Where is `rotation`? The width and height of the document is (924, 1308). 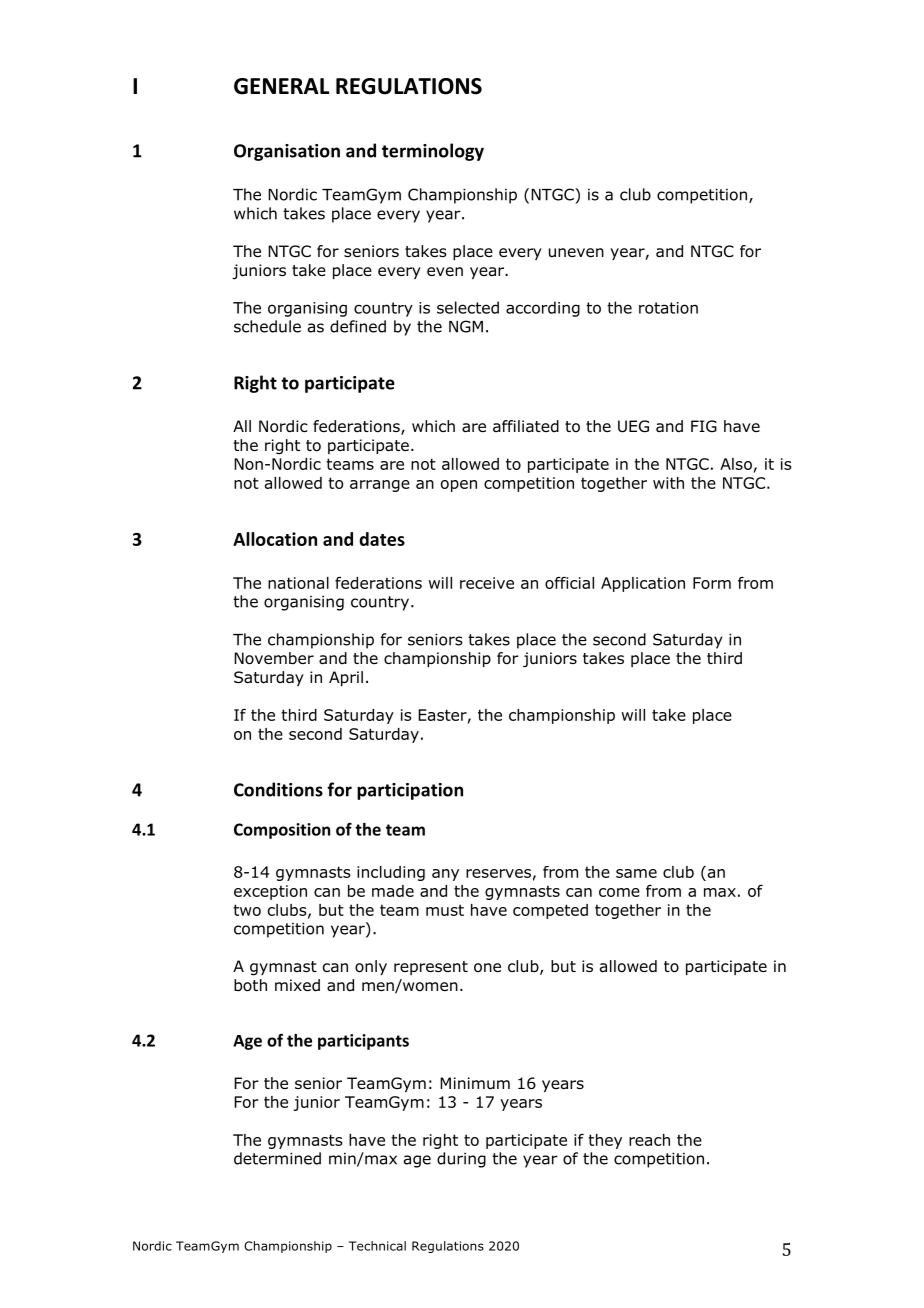 rotation is located at coordinates (668, 308).
